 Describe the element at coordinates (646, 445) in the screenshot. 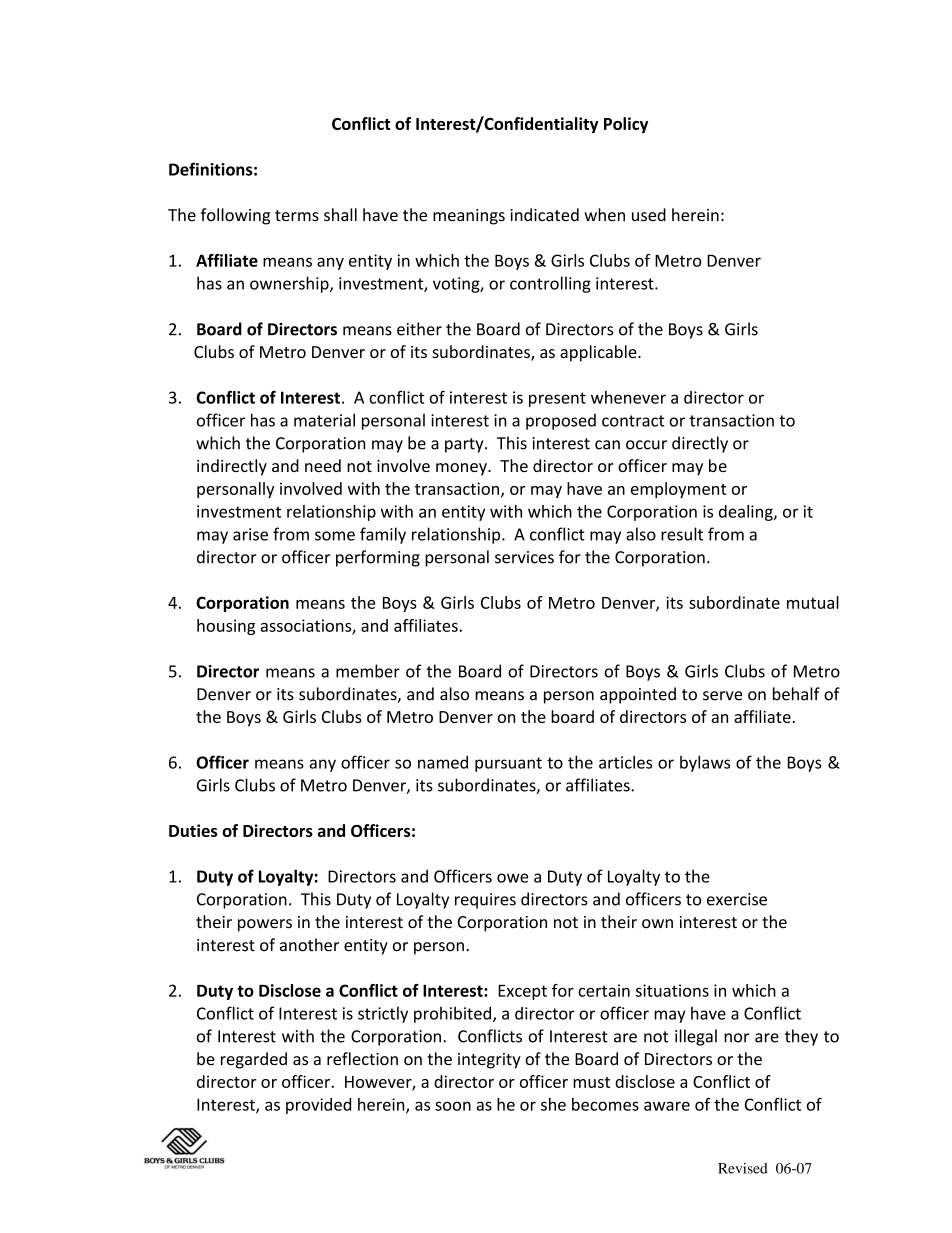

I see `occur` at that location.
